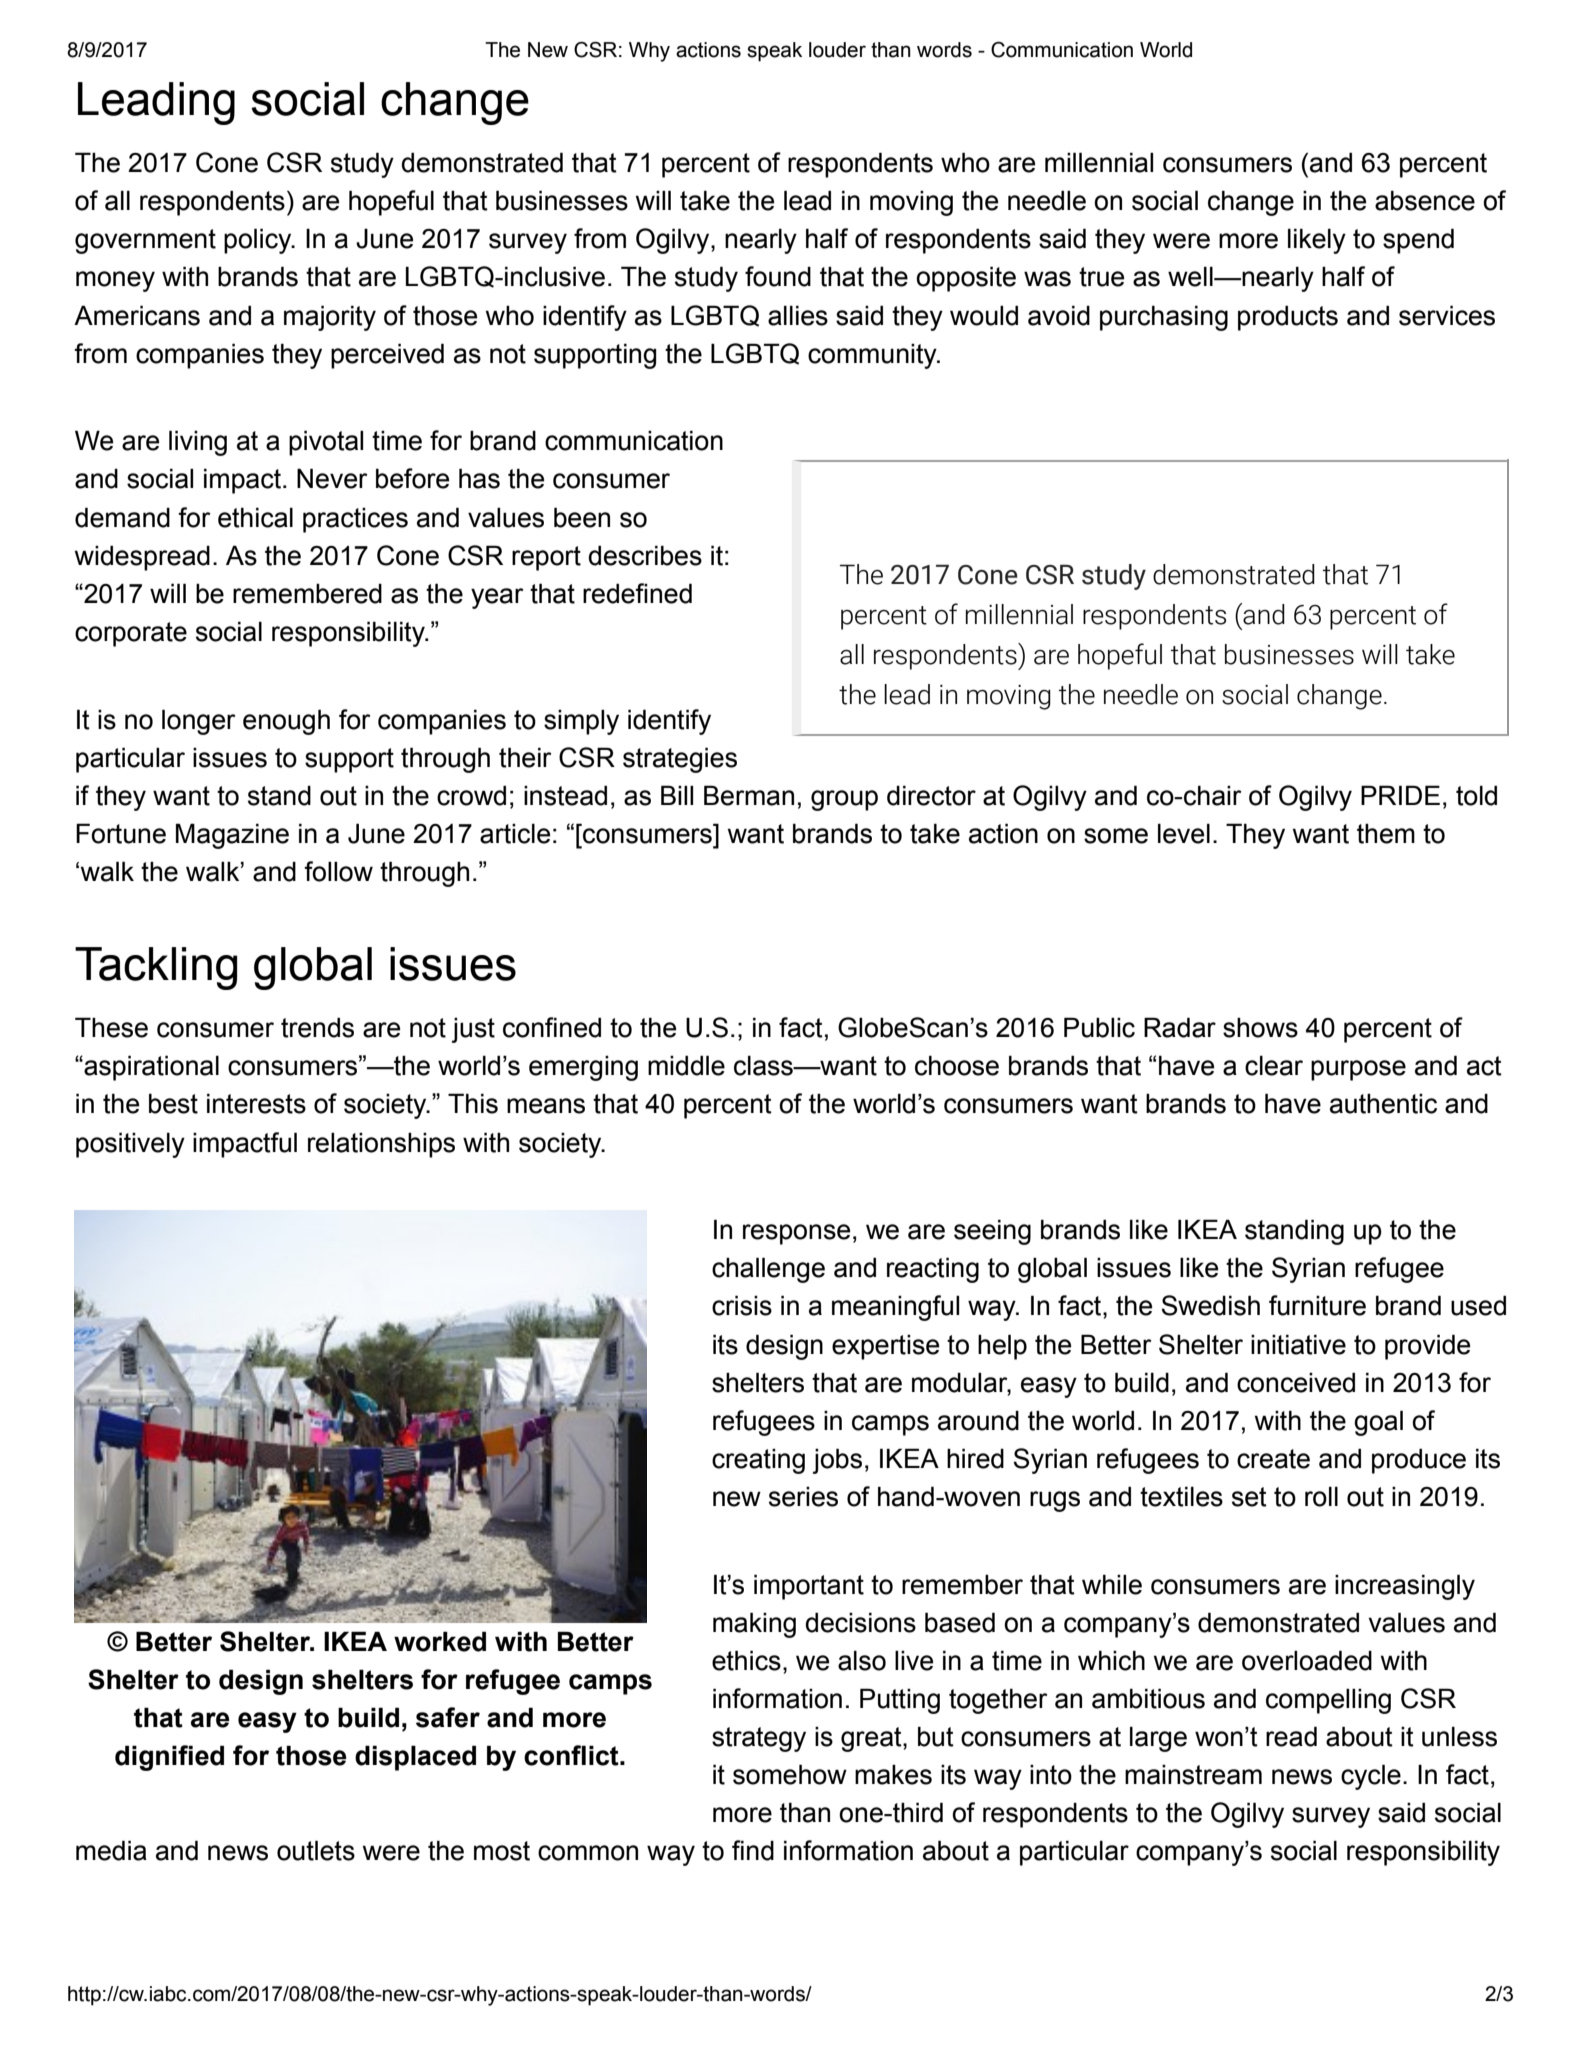 This screenshot has height=2045, width=1581. What do you see at coordinates (796, 1234) in the screenshot?
I see `response` at bounding box center [796, 1234].
